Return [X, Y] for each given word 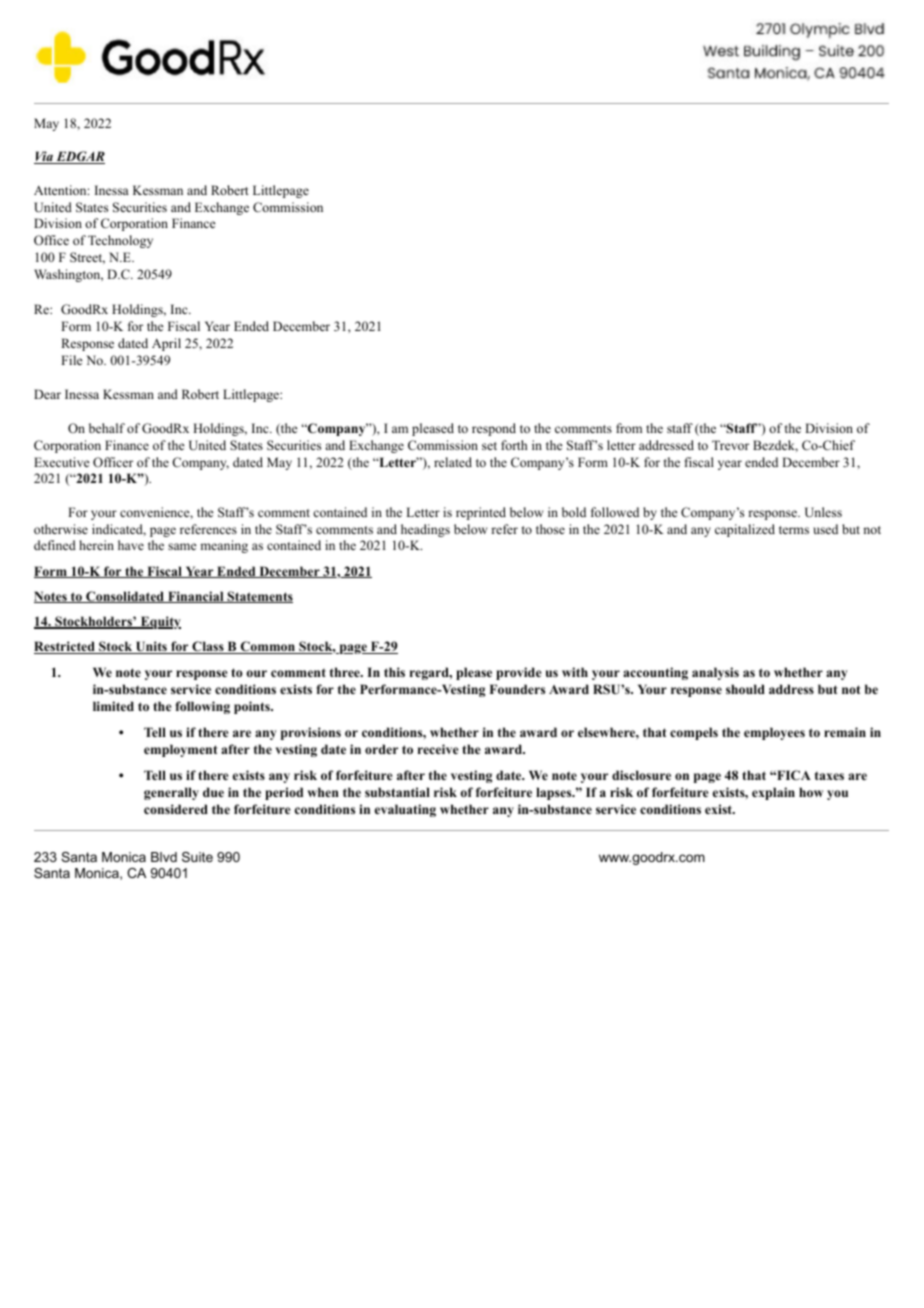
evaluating [405, 810]
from [629, 428]
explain [773, 793]
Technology [120, 241]
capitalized [745, 530]
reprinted [481, 513]
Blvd [164, 857]
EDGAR [79, 157]
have [131, 545]
